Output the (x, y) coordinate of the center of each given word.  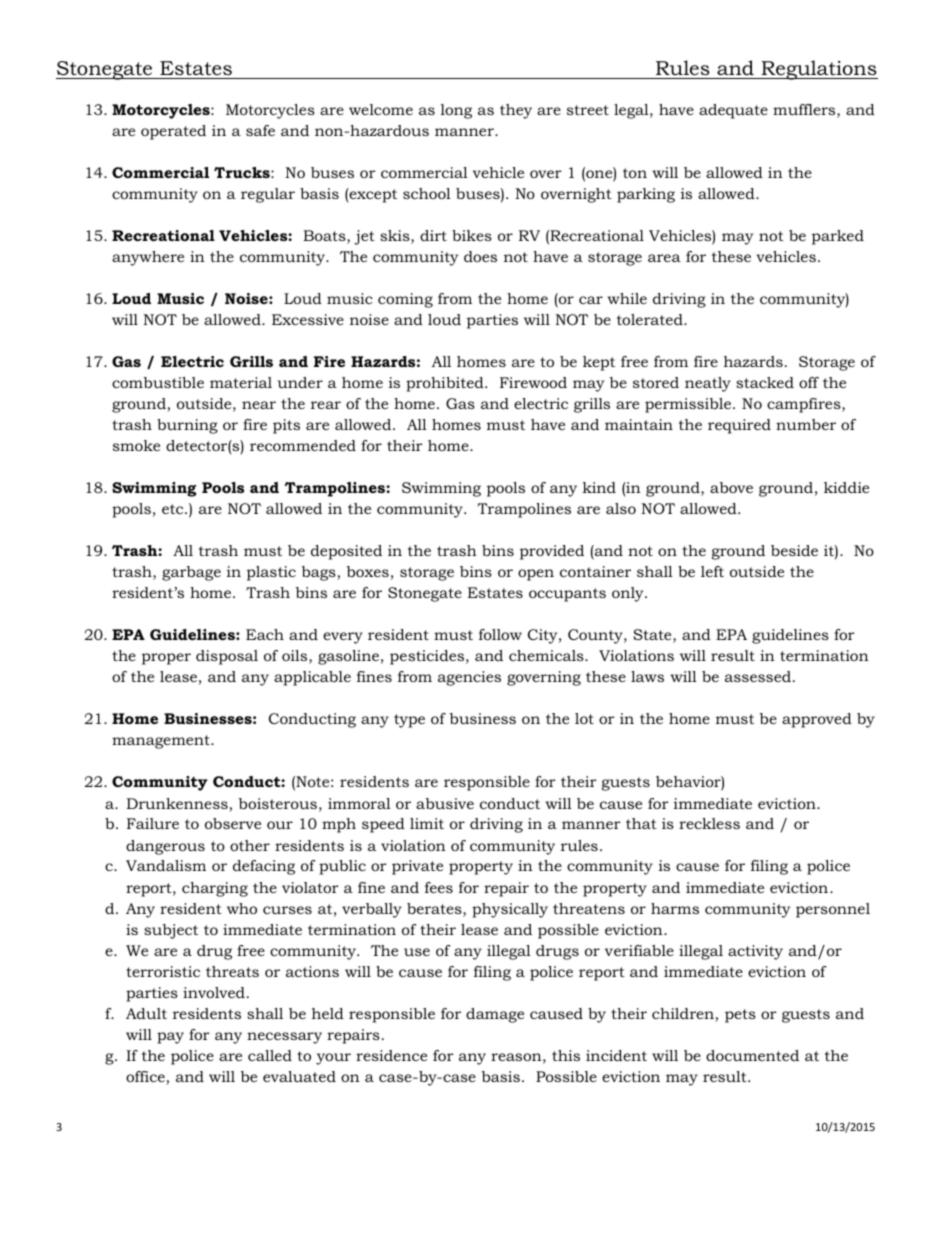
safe (260, 130)
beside (794, 550)
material (241, 382)
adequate (733, 111)
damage (495, 1015)
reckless (709, 823)
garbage (191, 573)
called (270, 1055)
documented (752, 1055)
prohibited (446, 384)
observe (233, 823)
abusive (445, 803)
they (516, 111)
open (536, 575)
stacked (765, 382)
